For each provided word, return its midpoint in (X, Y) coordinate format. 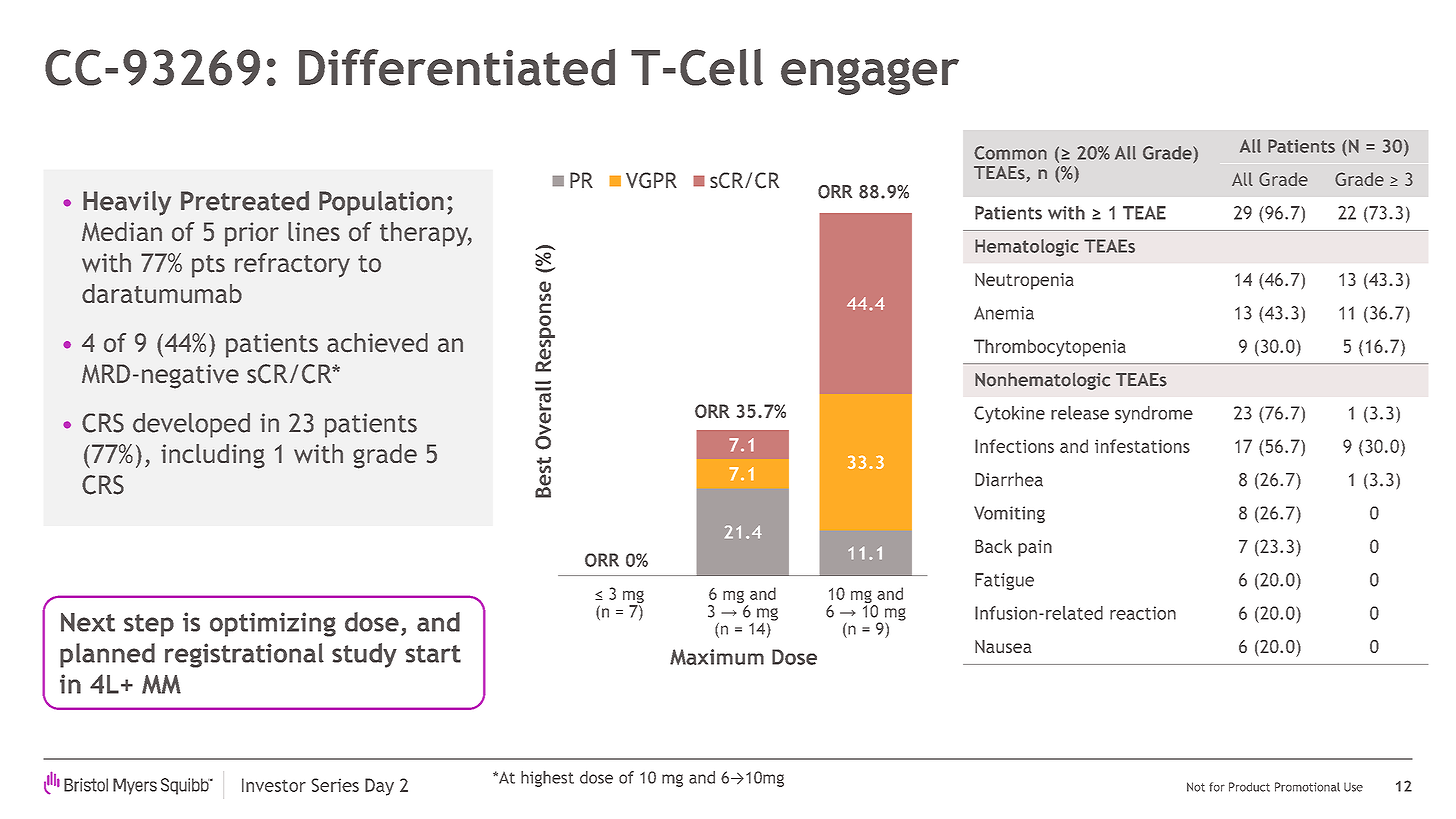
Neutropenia (1024, 281)
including (213, 456)
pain (1035, 548)
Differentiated (457, 67)
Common (1010, 153)
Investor (274, 785)
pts (208, 266)
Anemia (1004, 313)
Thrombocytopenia (1050, 348)
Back (993, 546)
